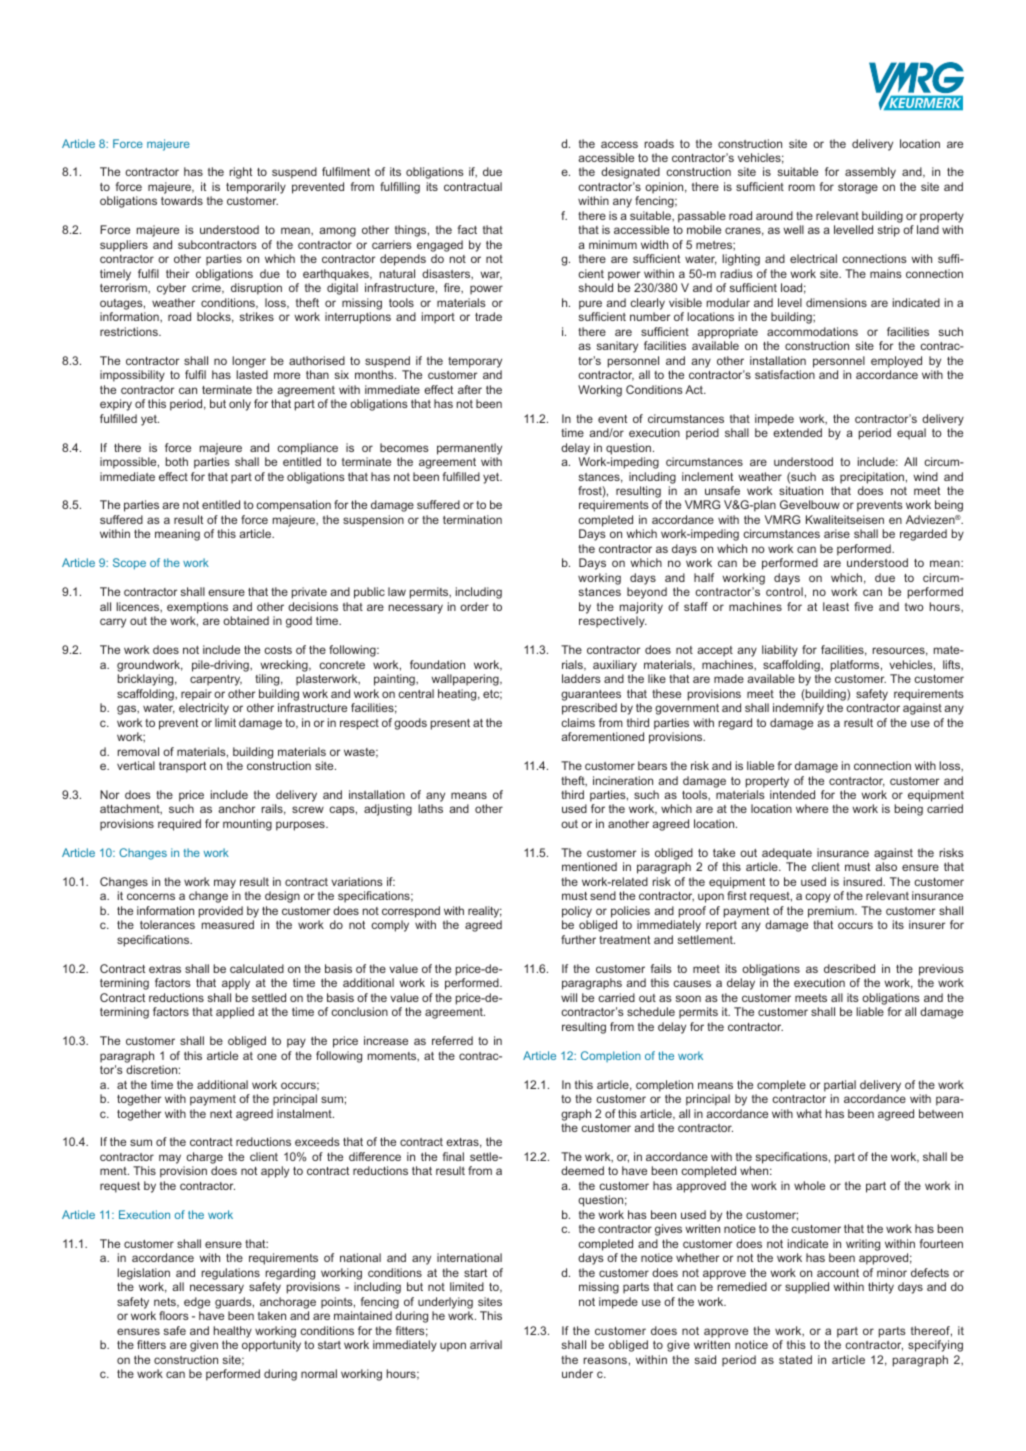  What do you see at coordinates (858, 188) in the screenshot?
I see `storage` at bounding box center [858, 188].
